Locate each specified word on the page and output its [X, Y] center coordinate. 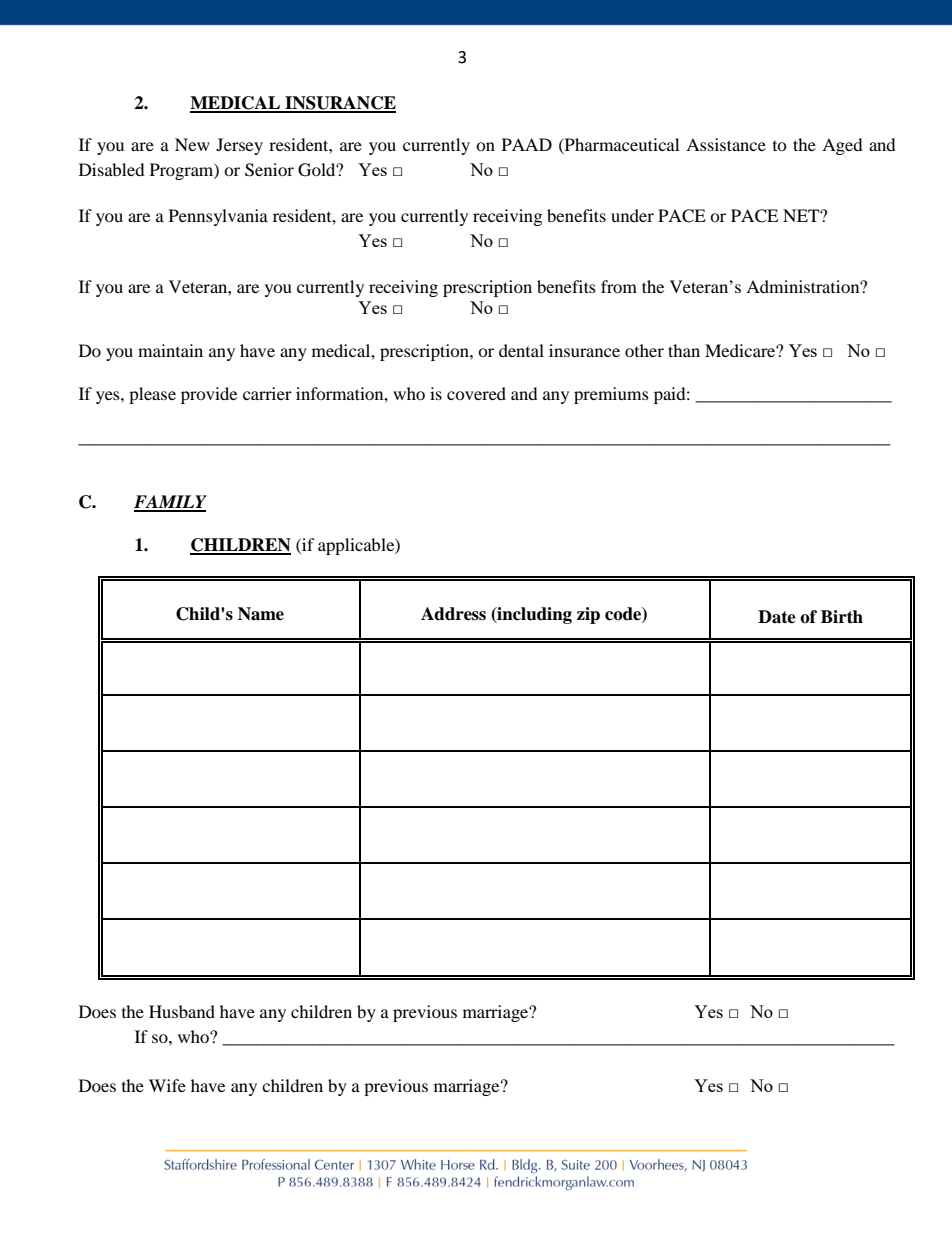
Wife [167, 1085]
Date [777, 617]
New [192, 144]
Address [453, 614]
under [632, 215]
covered [476, 393]
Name [261, 614]
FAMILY [170, 503]
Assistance [726, 144]
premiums [611, 395]
